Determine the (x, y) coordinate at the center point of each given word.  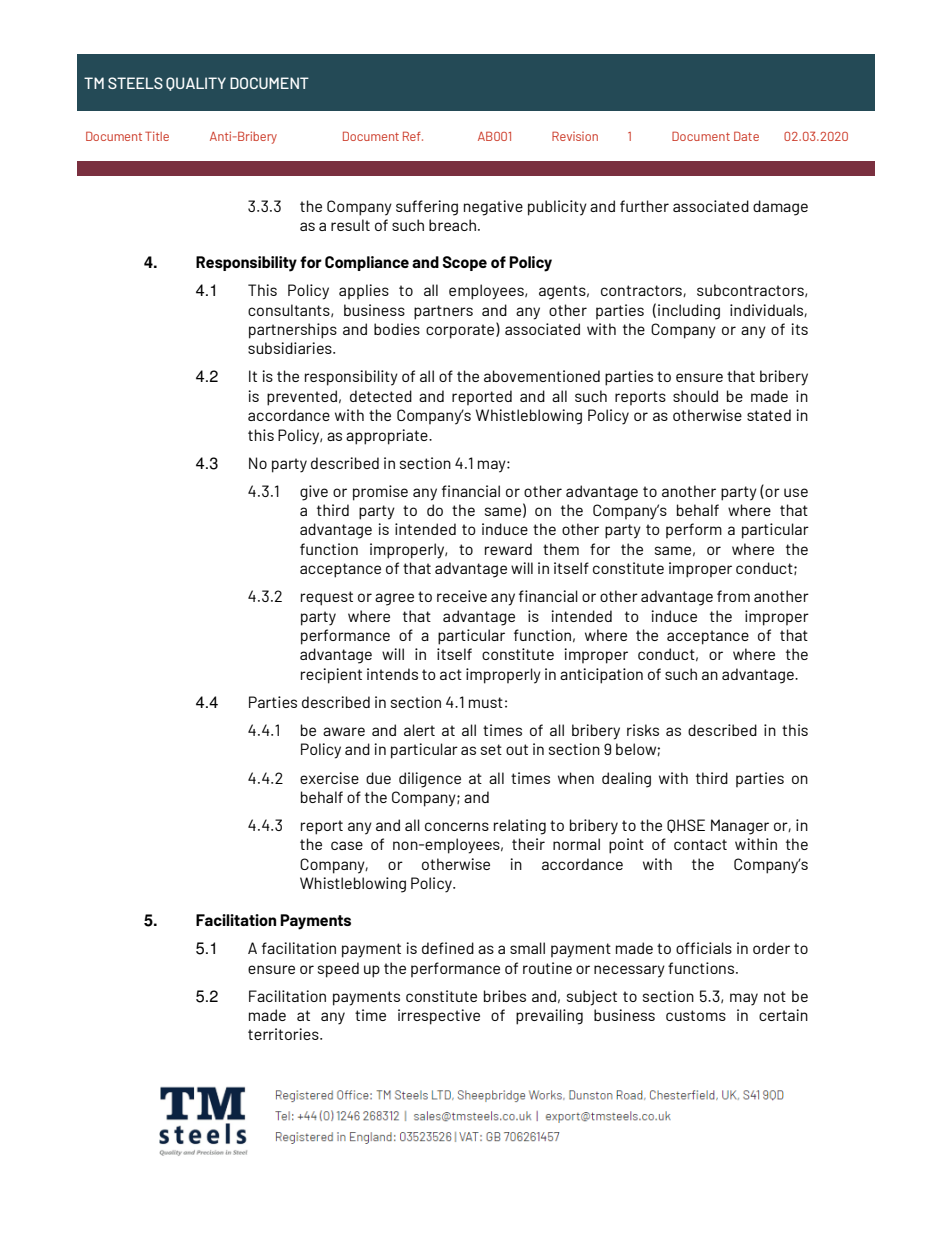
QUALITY (196, 84)
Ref (413, 136)
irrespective (439, 1017)
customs (696, 1015)
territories (284, 1034)
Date (746, 136)
